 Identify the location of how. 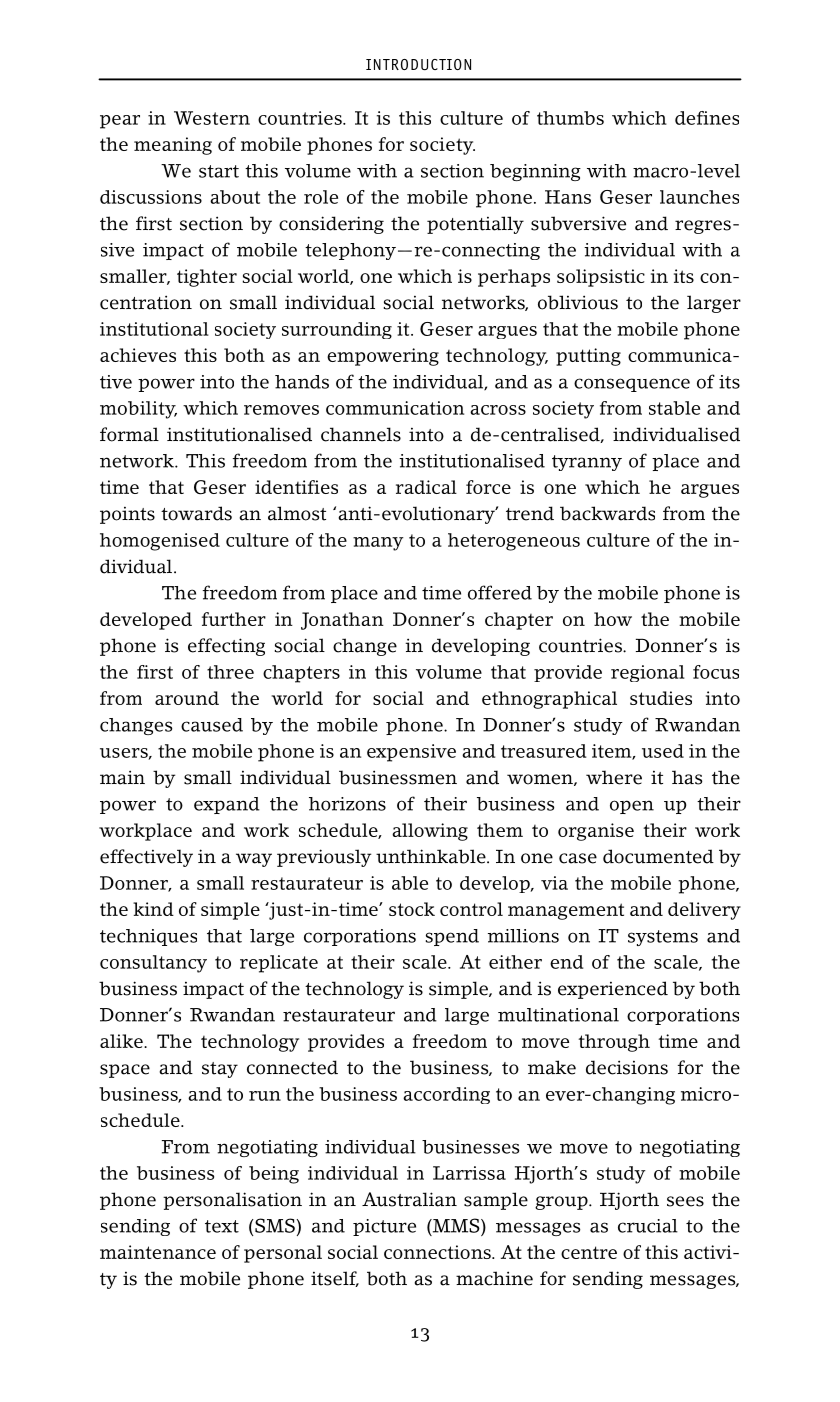
(613, 619).
